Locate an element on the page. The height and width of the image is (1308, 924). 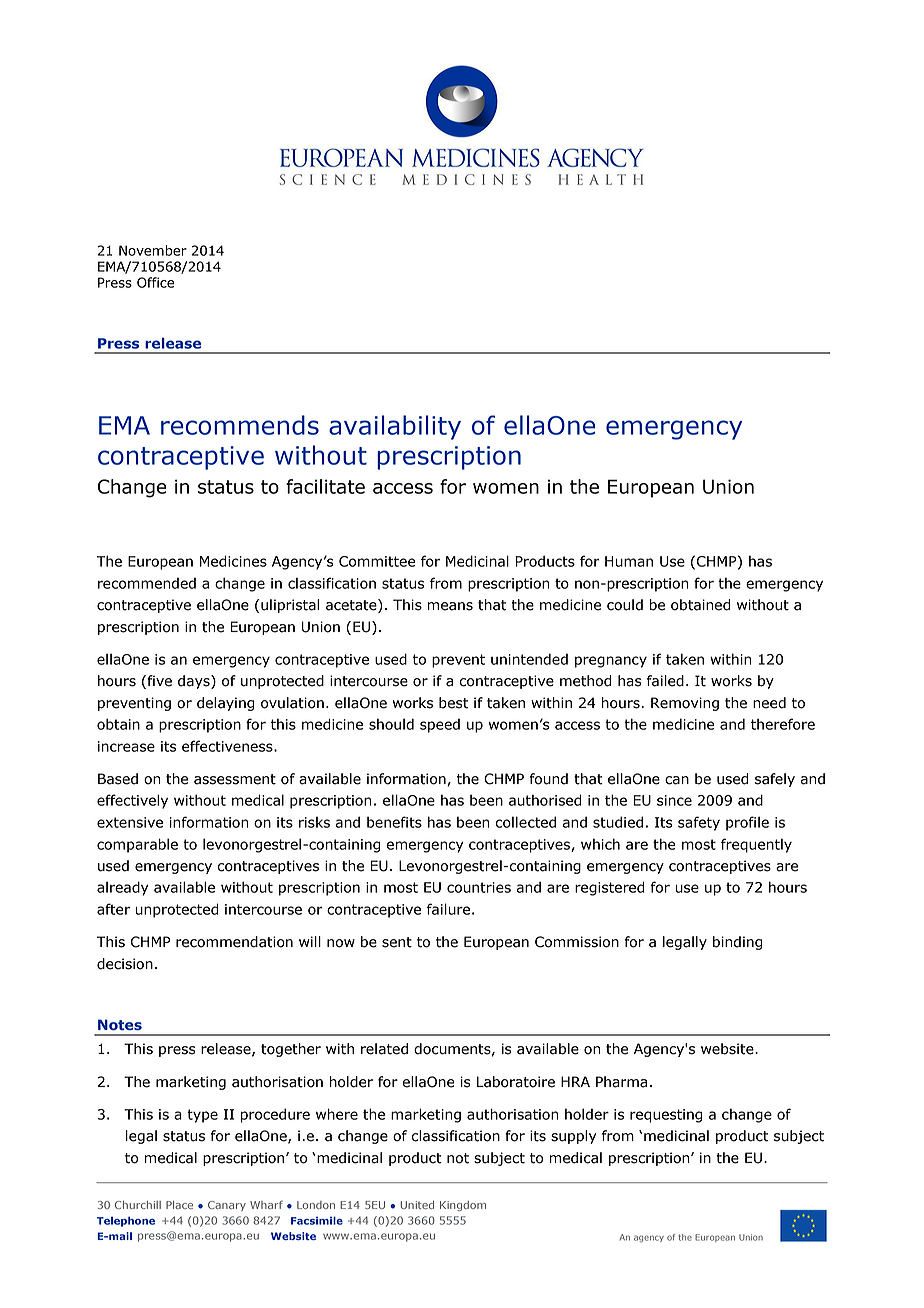
binding is located at coordinates (737, 943).
